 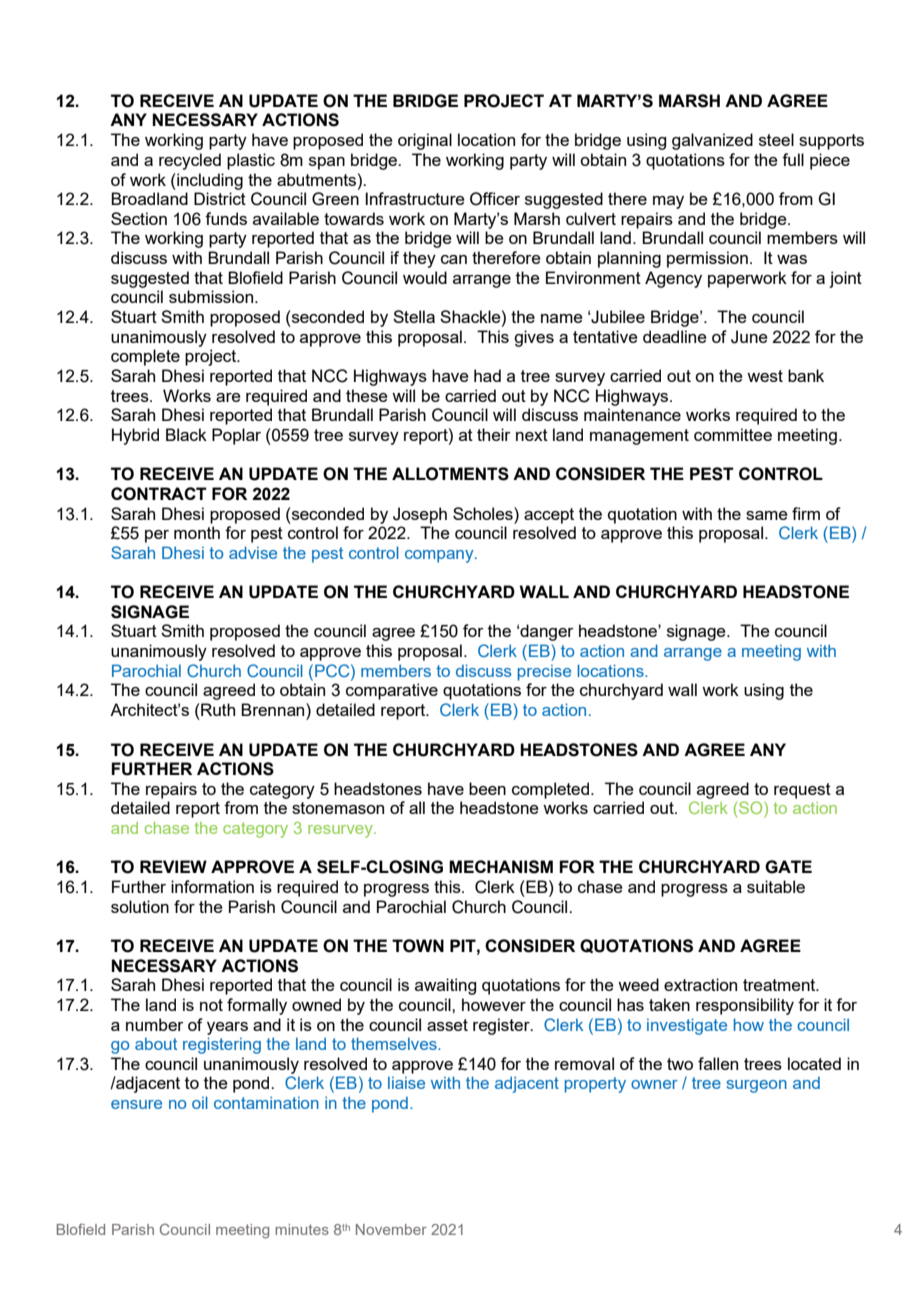 I want to click on TOWN, so click(x=418, y=946).
